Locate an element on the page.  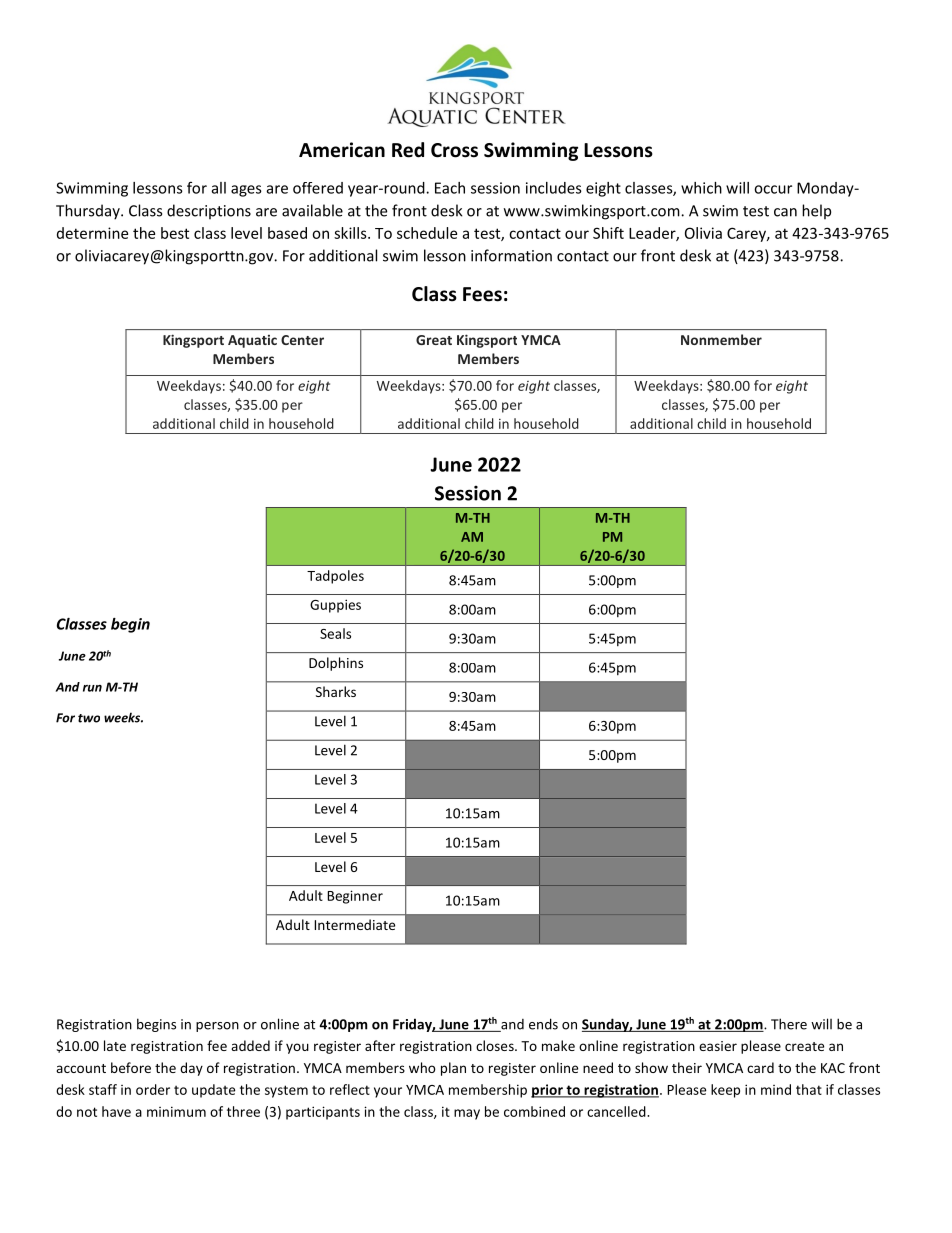
Great is located at coordinates (434, 340).
